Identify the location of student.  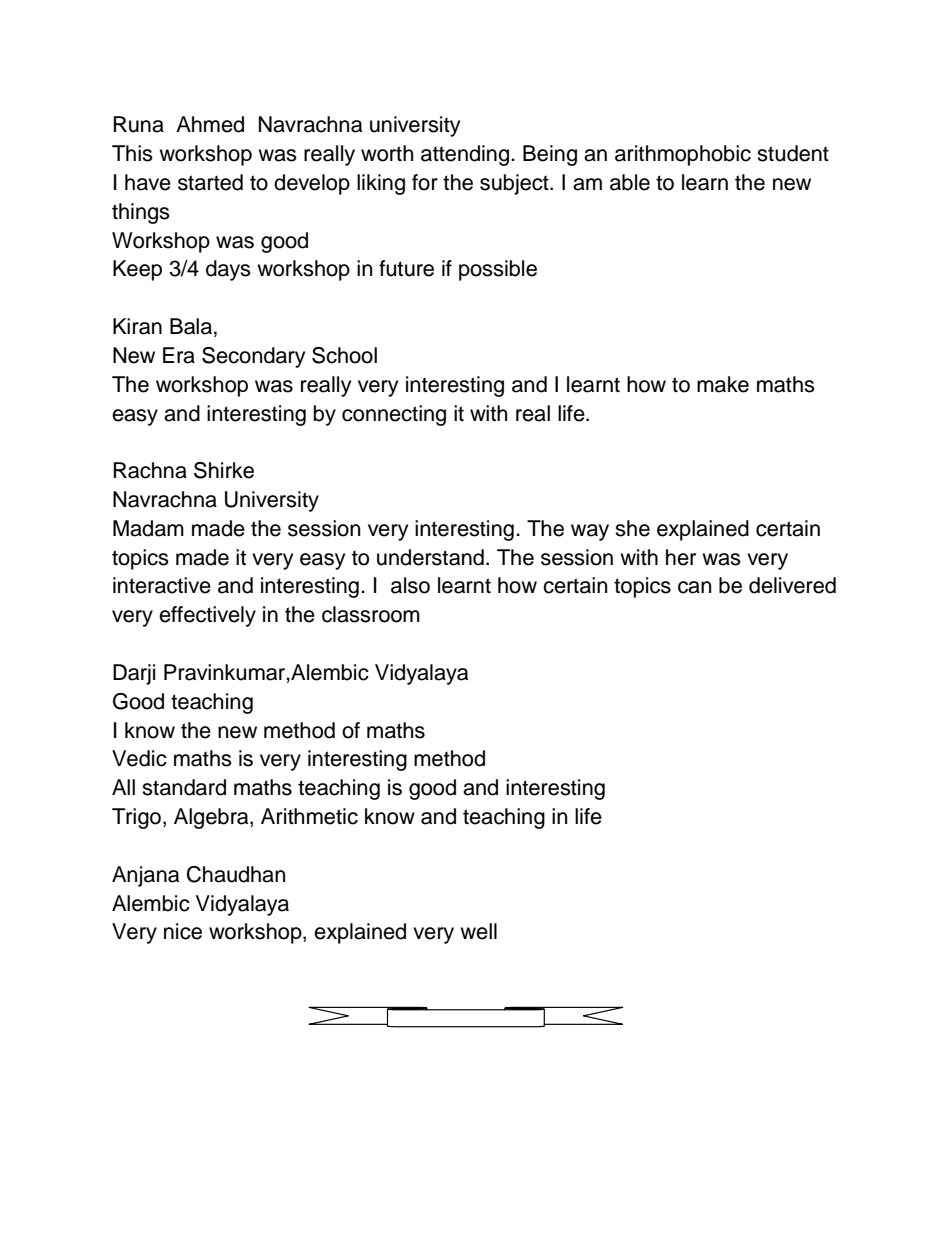
(793, 153).
